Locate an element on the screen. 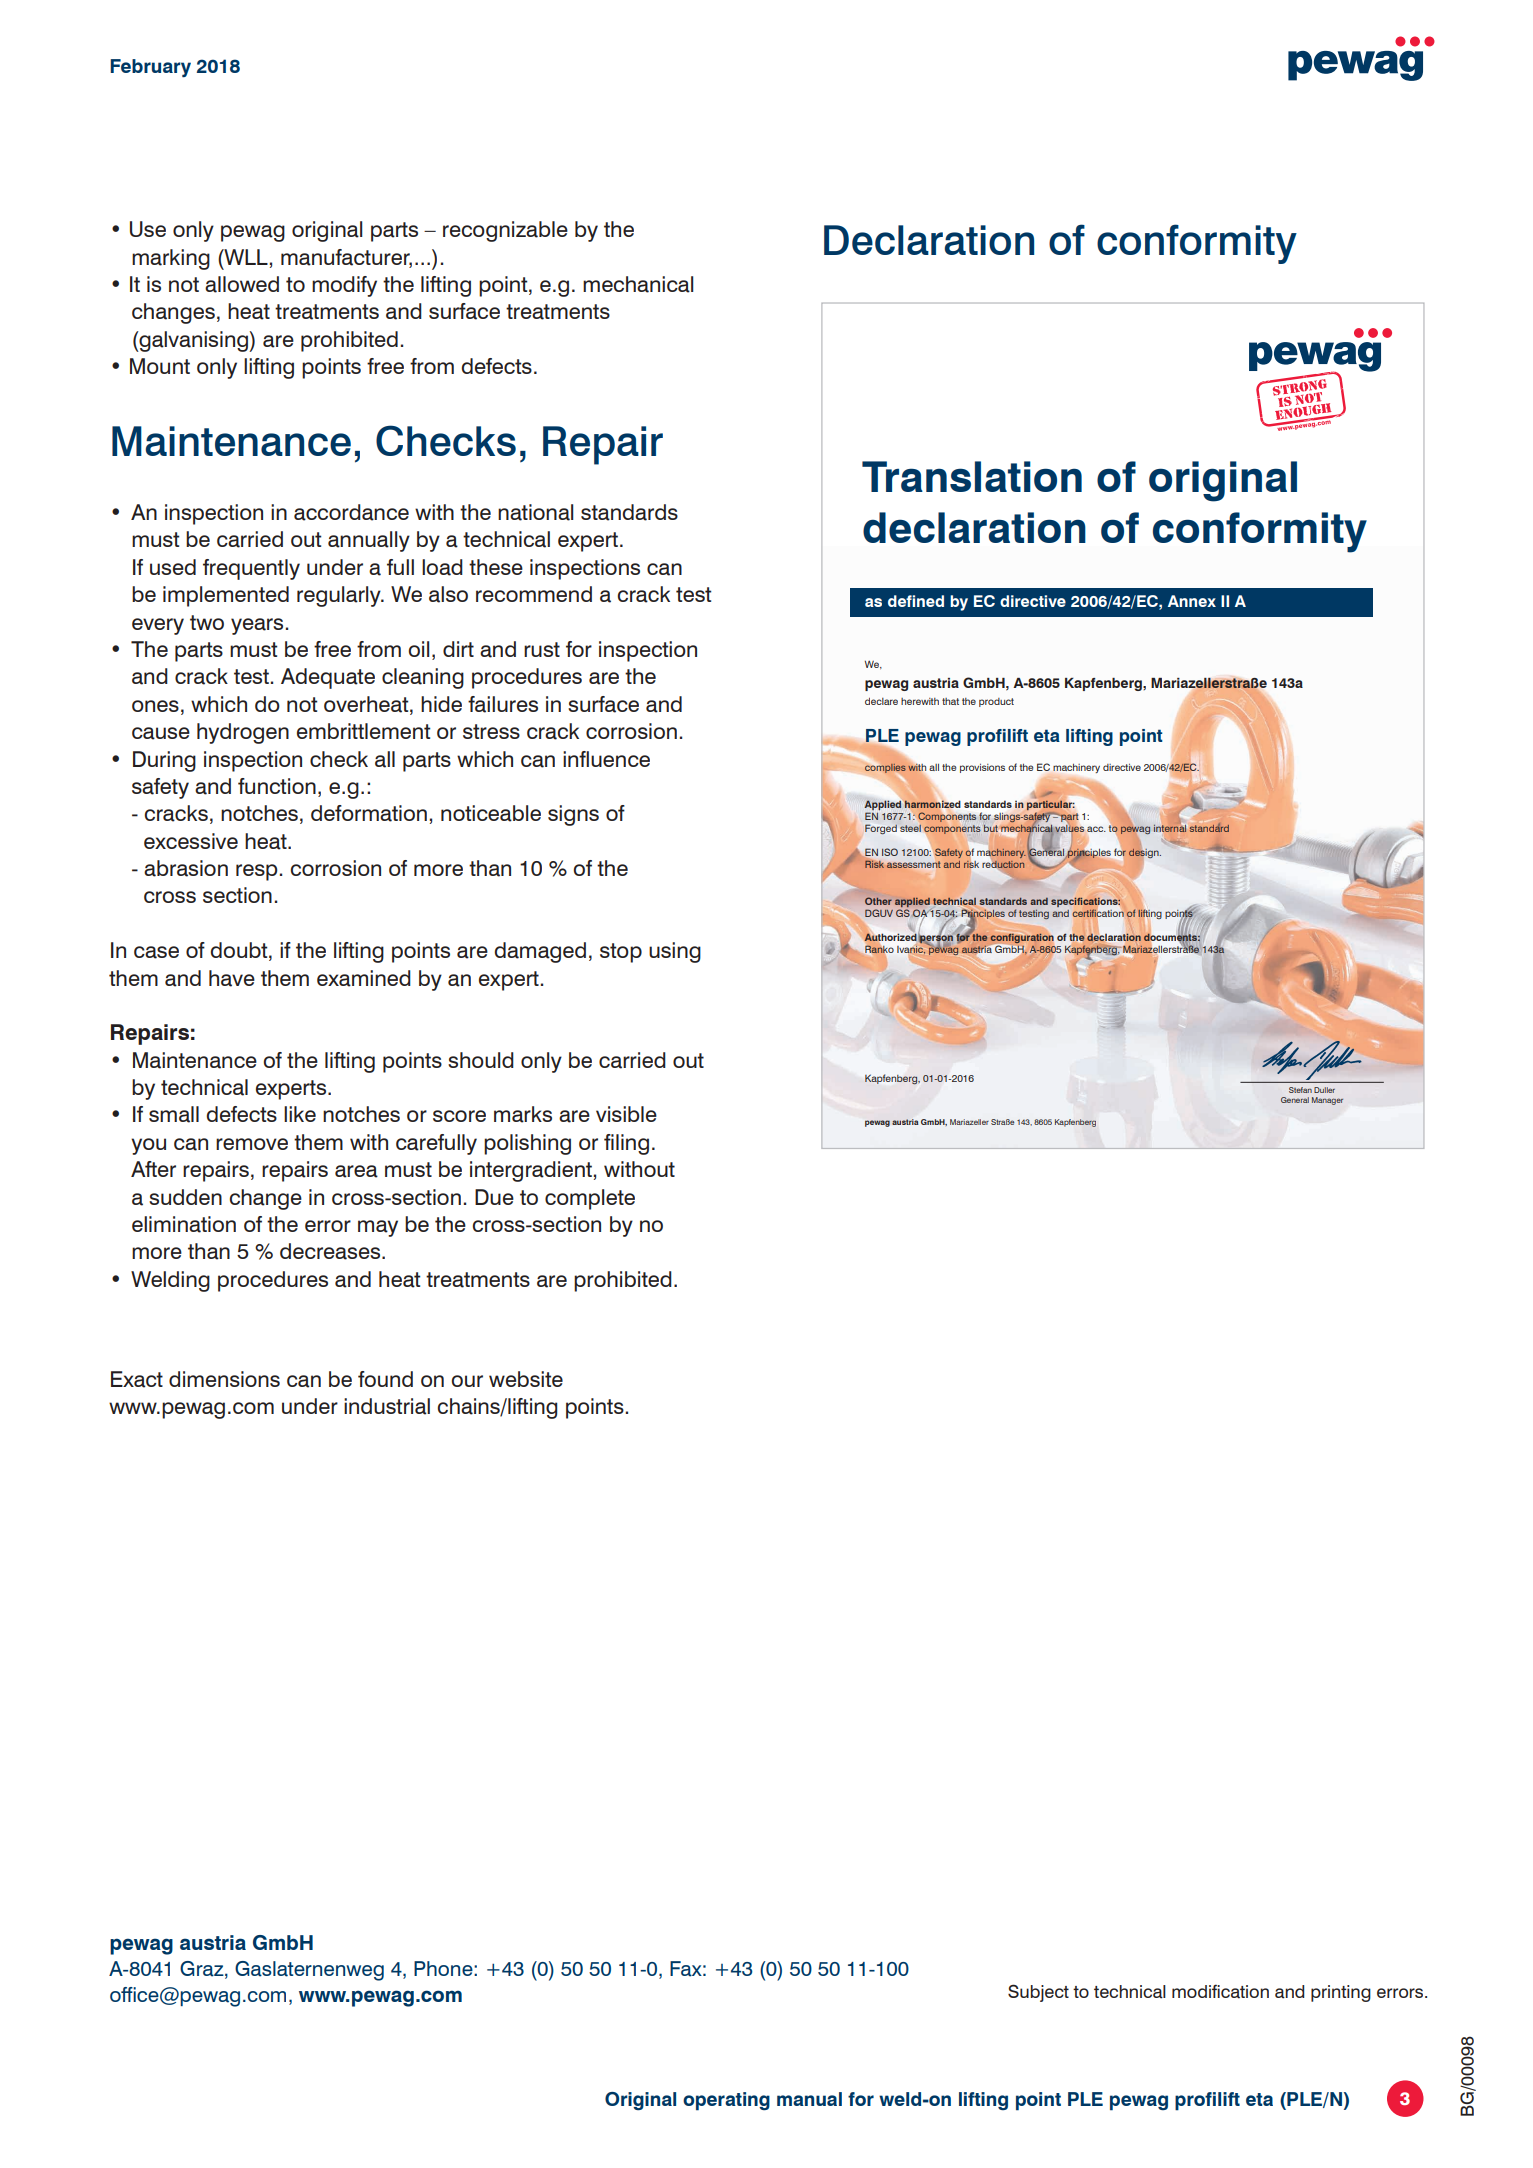 The image size is (1533, 2168). February is located at coordinates (150, 68).
